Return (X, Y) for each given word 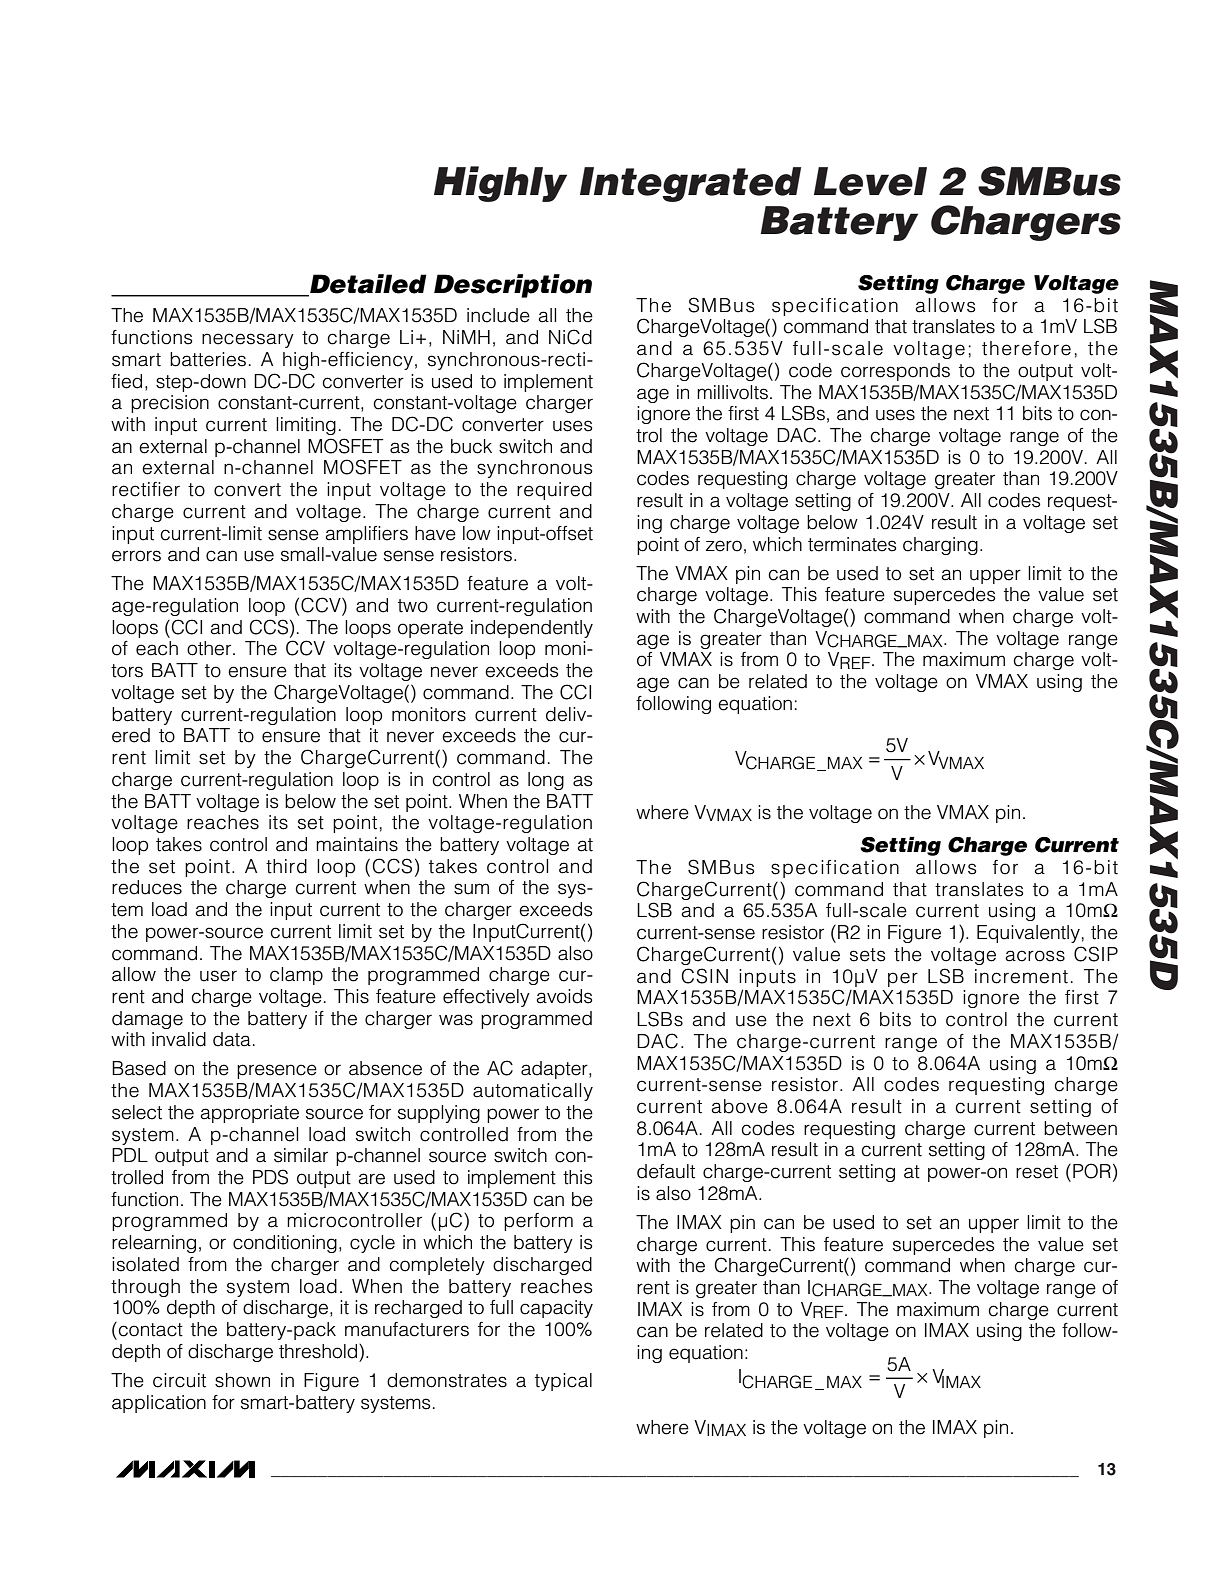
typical (563, 1382)
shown (242, 1380)
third (286, 866)
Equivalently (1028, 934)
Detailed (367, 285)
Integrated (690, 184)
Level (870, 181)
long (546, 781)
